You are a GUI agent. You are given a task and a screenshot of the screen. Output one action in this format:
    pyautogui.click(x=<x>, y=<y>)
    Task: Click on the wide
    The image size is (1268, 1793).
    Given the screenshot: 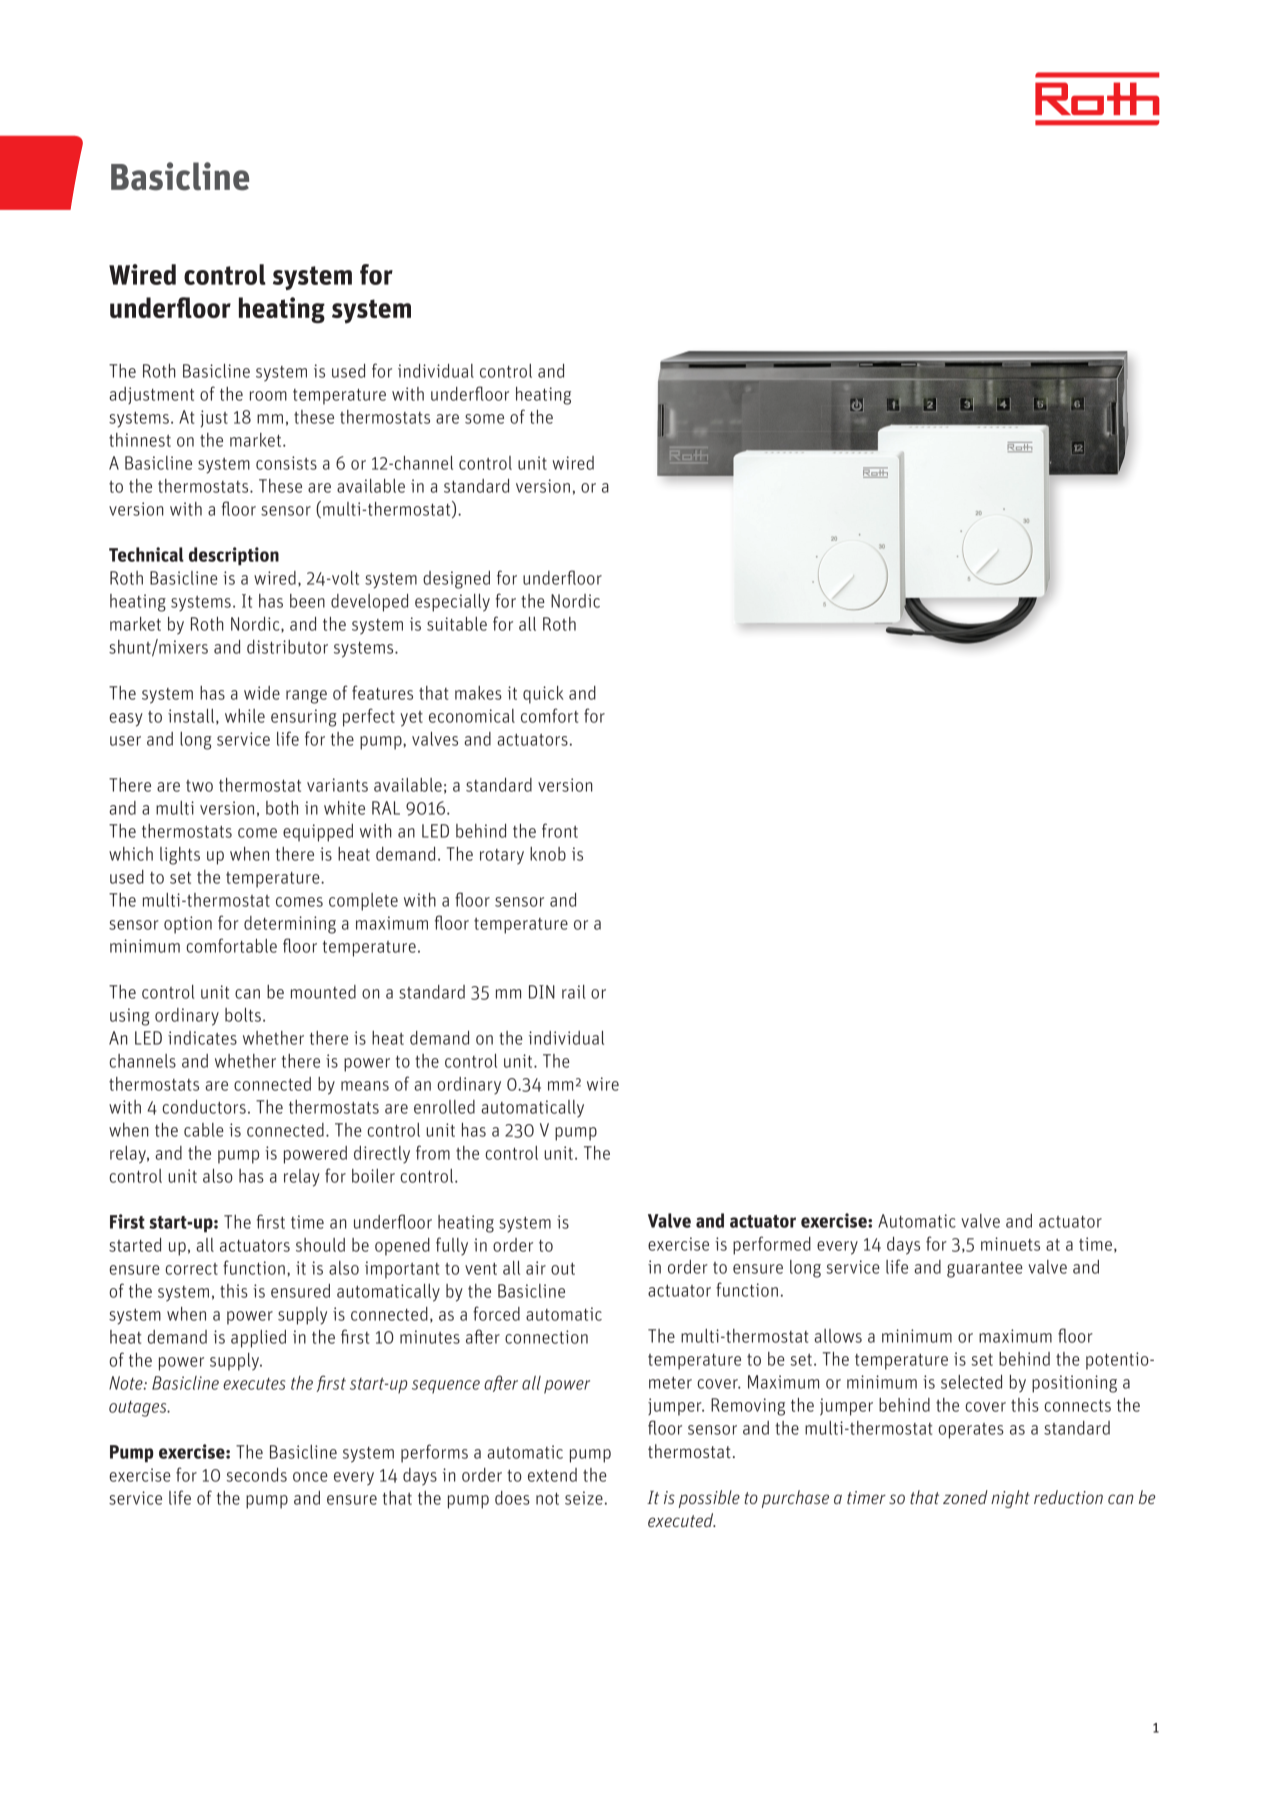 What is the action you would take?
    pyautogui.click(x=262, y=693)
